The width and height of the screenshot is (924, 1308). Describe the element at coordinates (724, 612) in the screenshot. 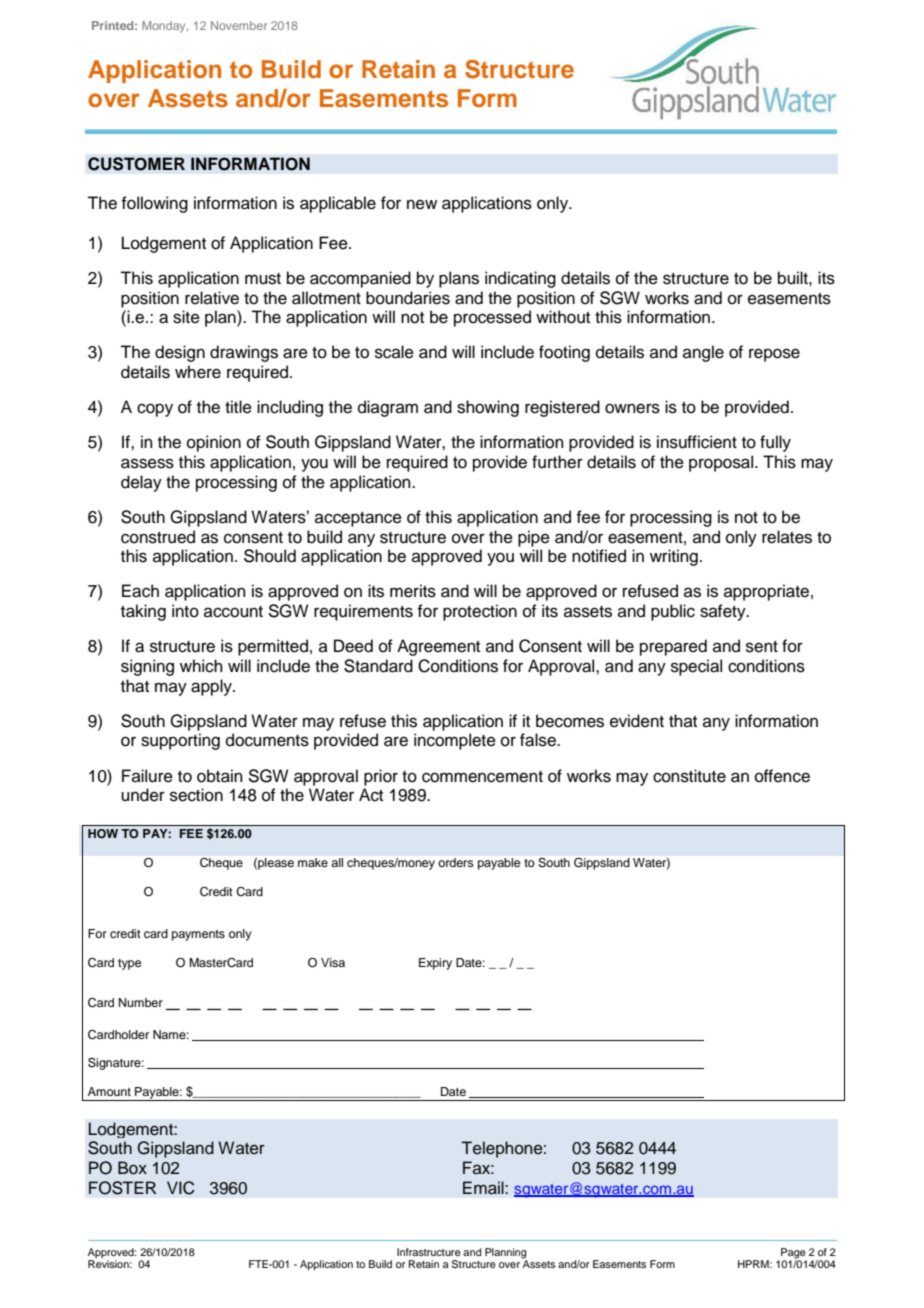

I see `safety` at that location.
